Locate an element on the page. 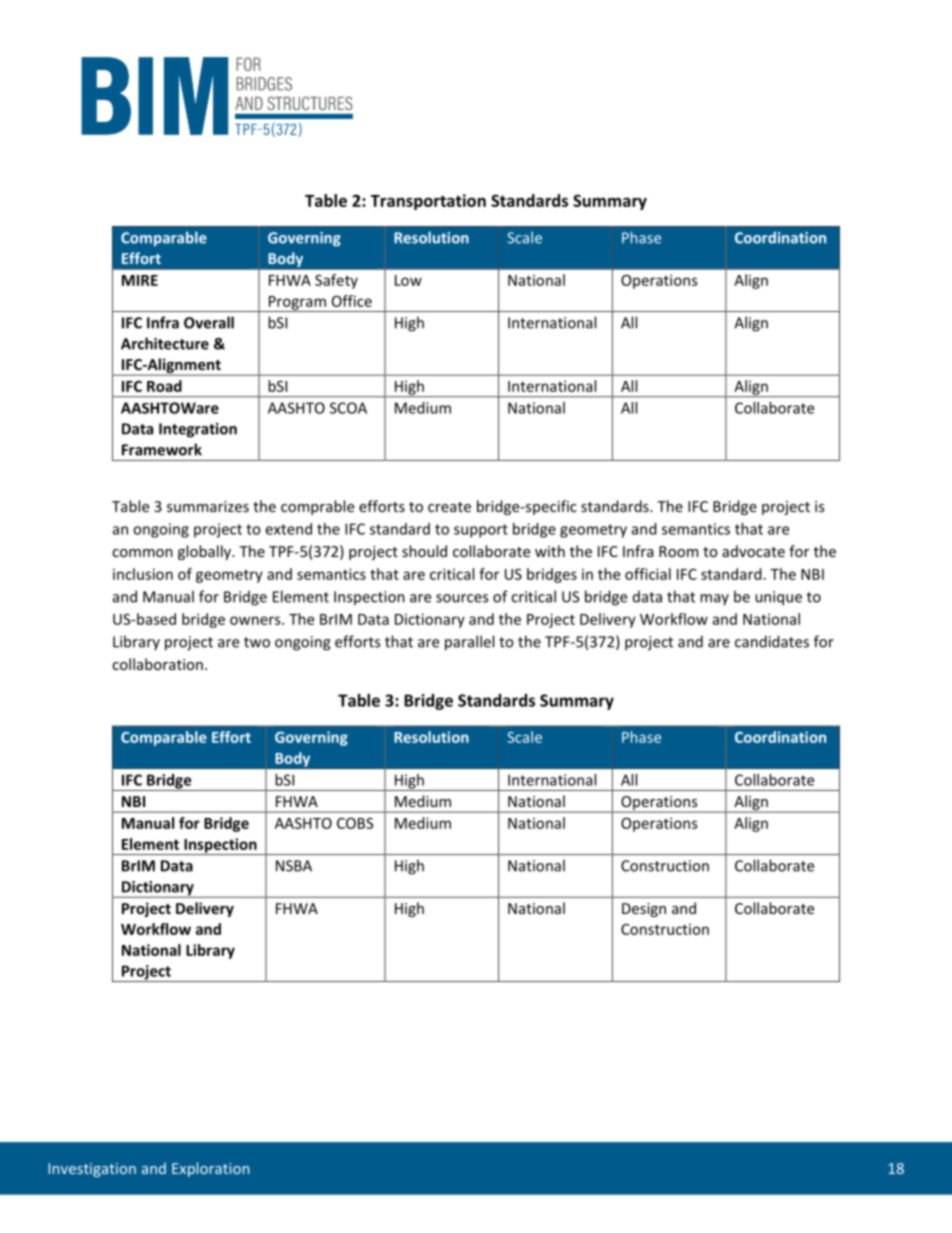 Image resolution: width=952 pixels, height=1233 pixels. Room is located at coordinates (678, 551).
